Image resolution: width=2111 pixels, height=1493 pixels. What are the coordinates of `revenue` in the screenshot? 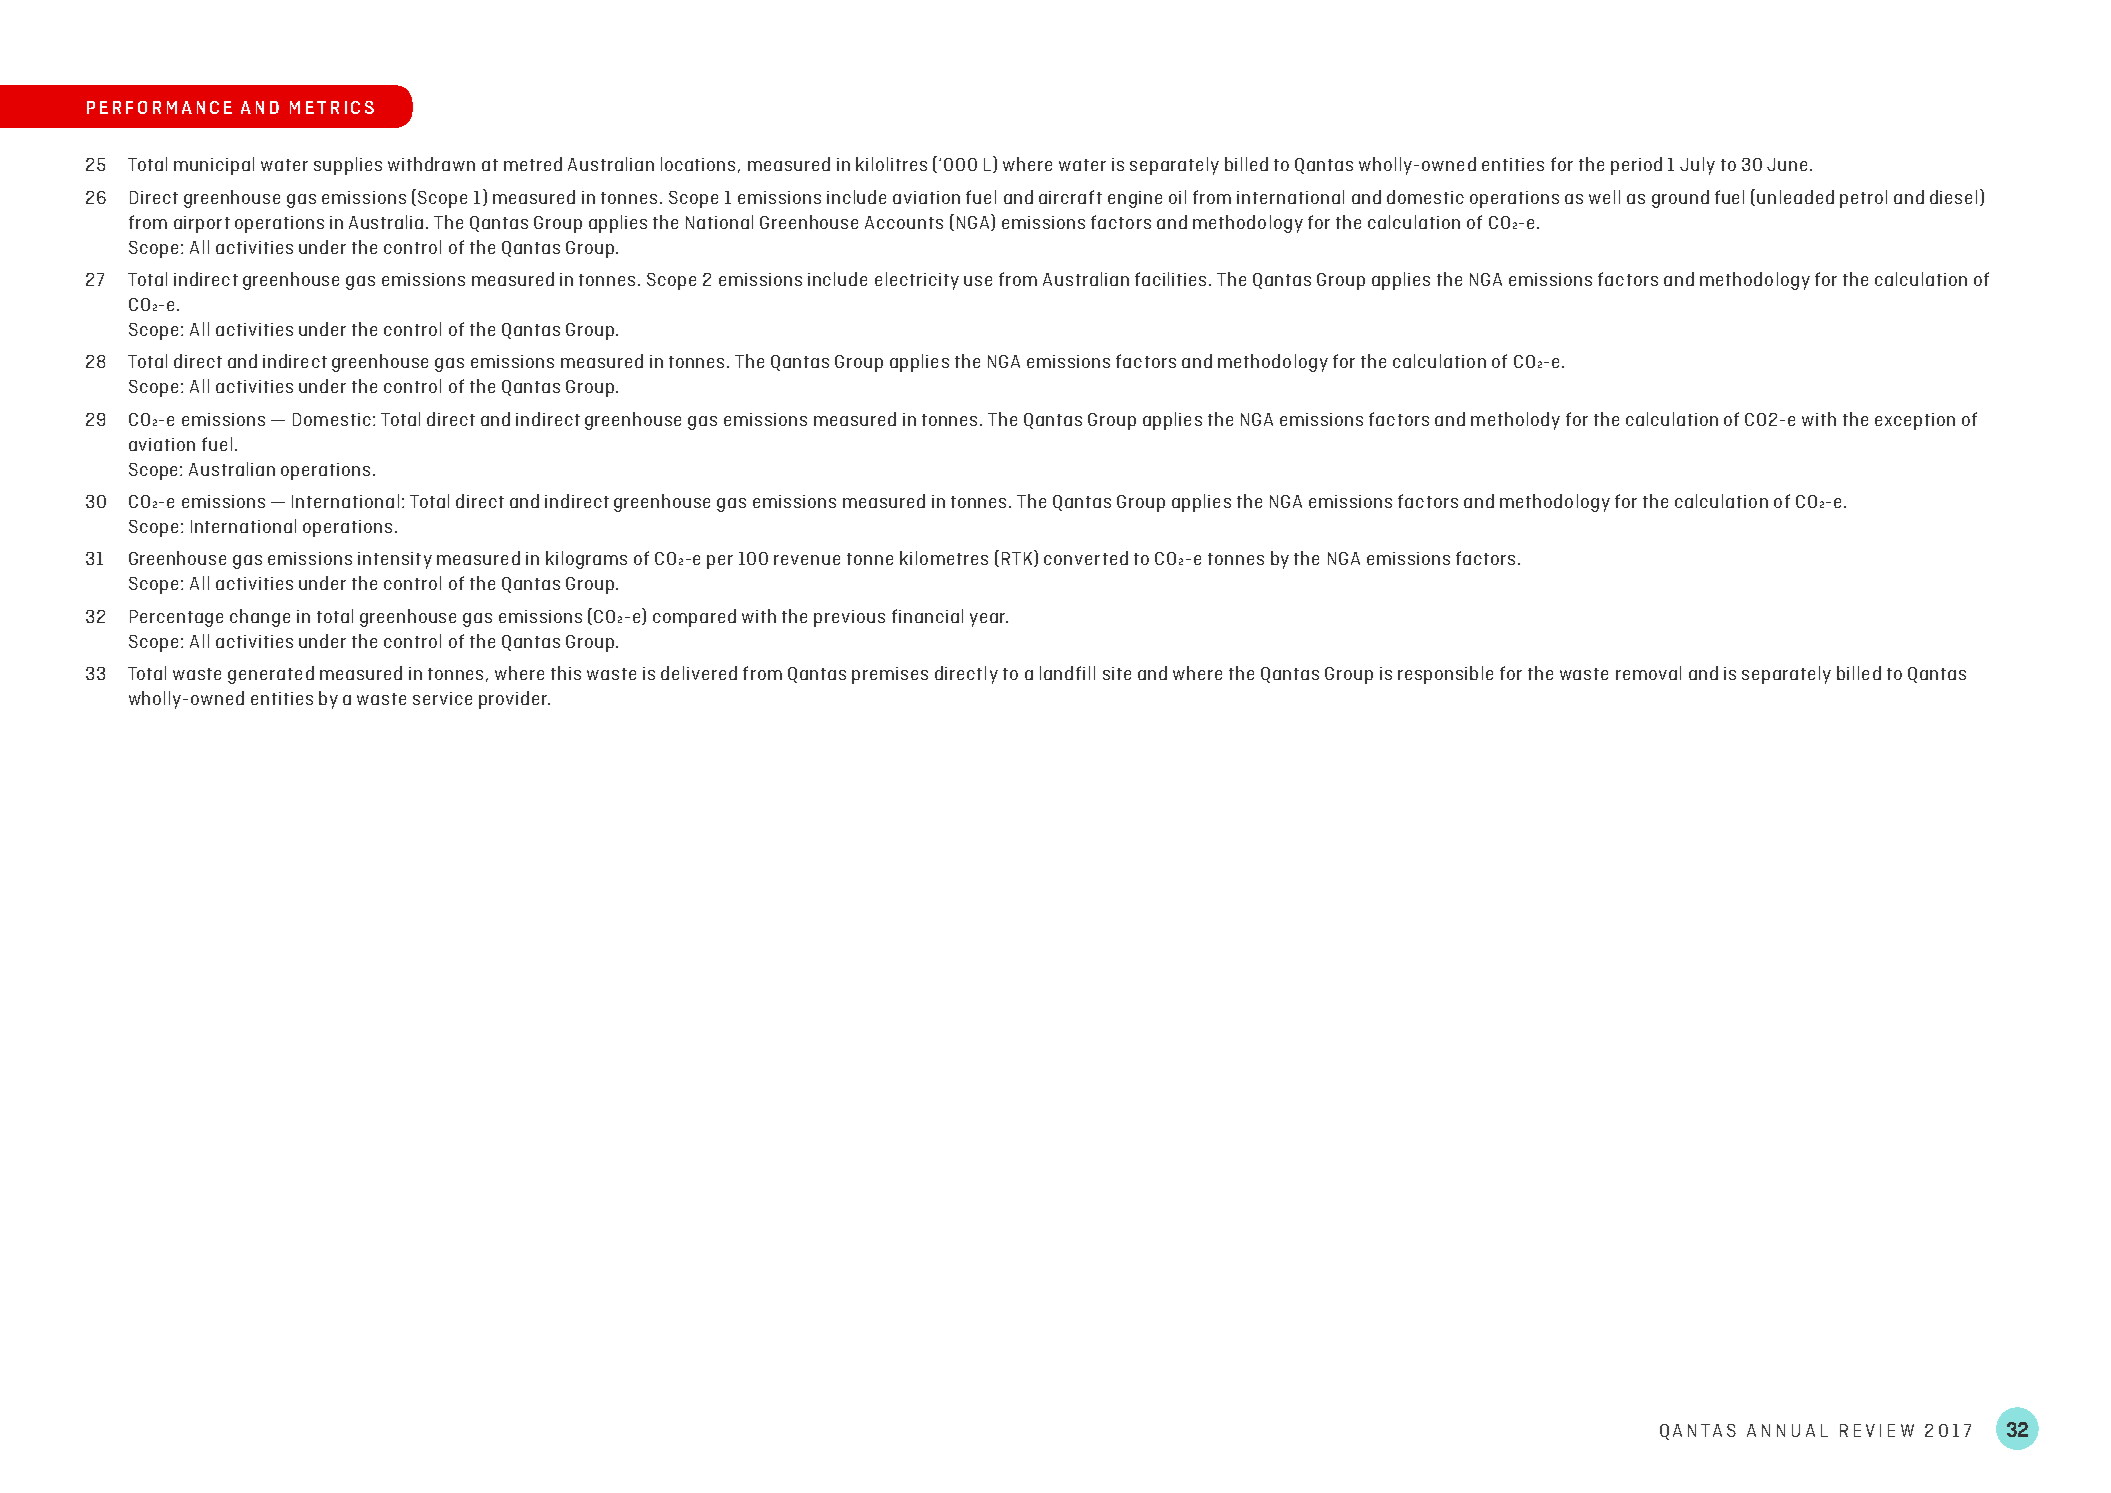 It's located at (807, 560).
